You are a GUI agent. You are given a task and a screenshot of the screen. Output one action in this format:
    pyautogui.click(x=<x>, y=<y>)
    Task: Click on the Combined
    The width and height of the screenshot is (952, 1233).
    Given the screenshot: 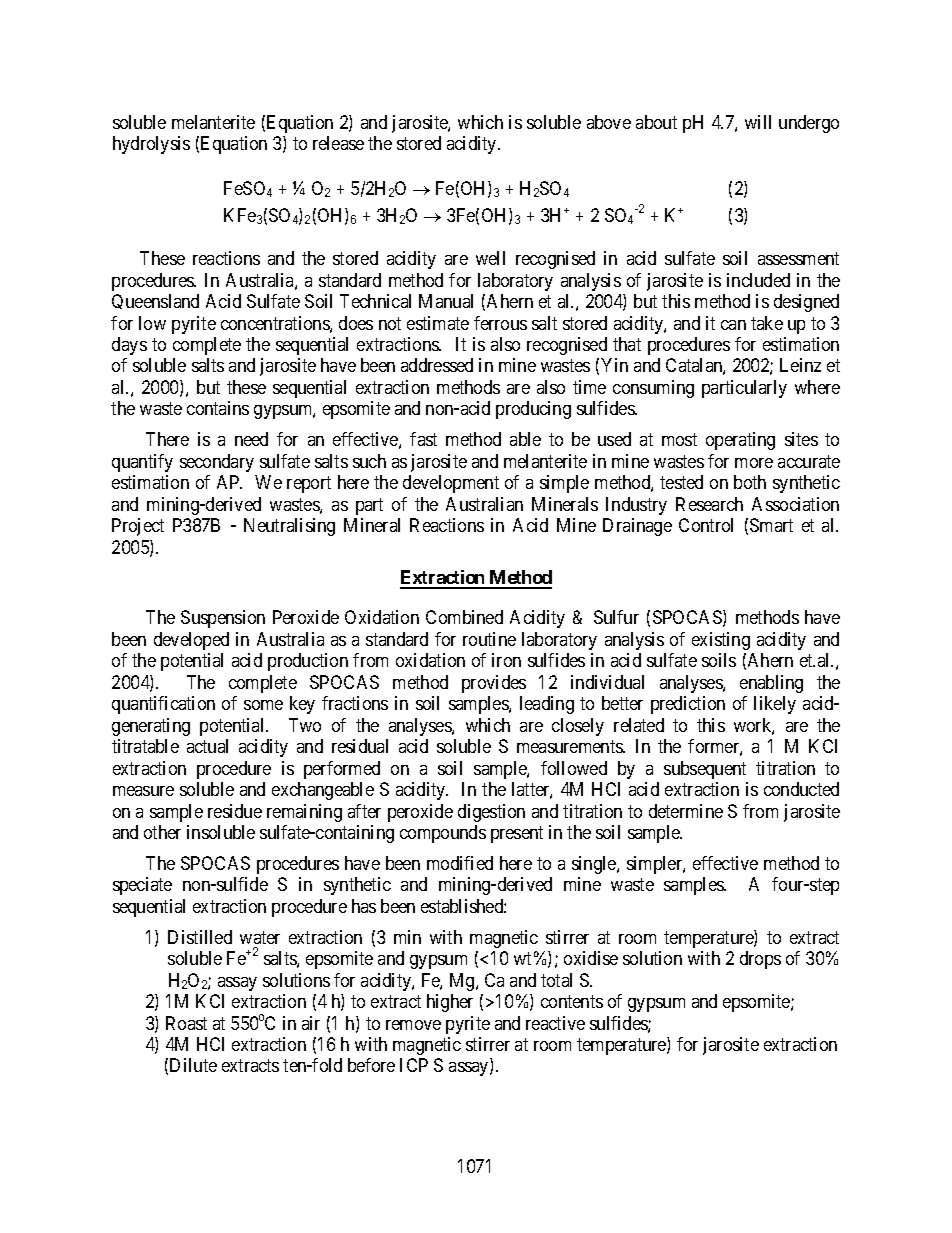 What is the action you would take?
    pyautogui.click(x=464, y=617)
